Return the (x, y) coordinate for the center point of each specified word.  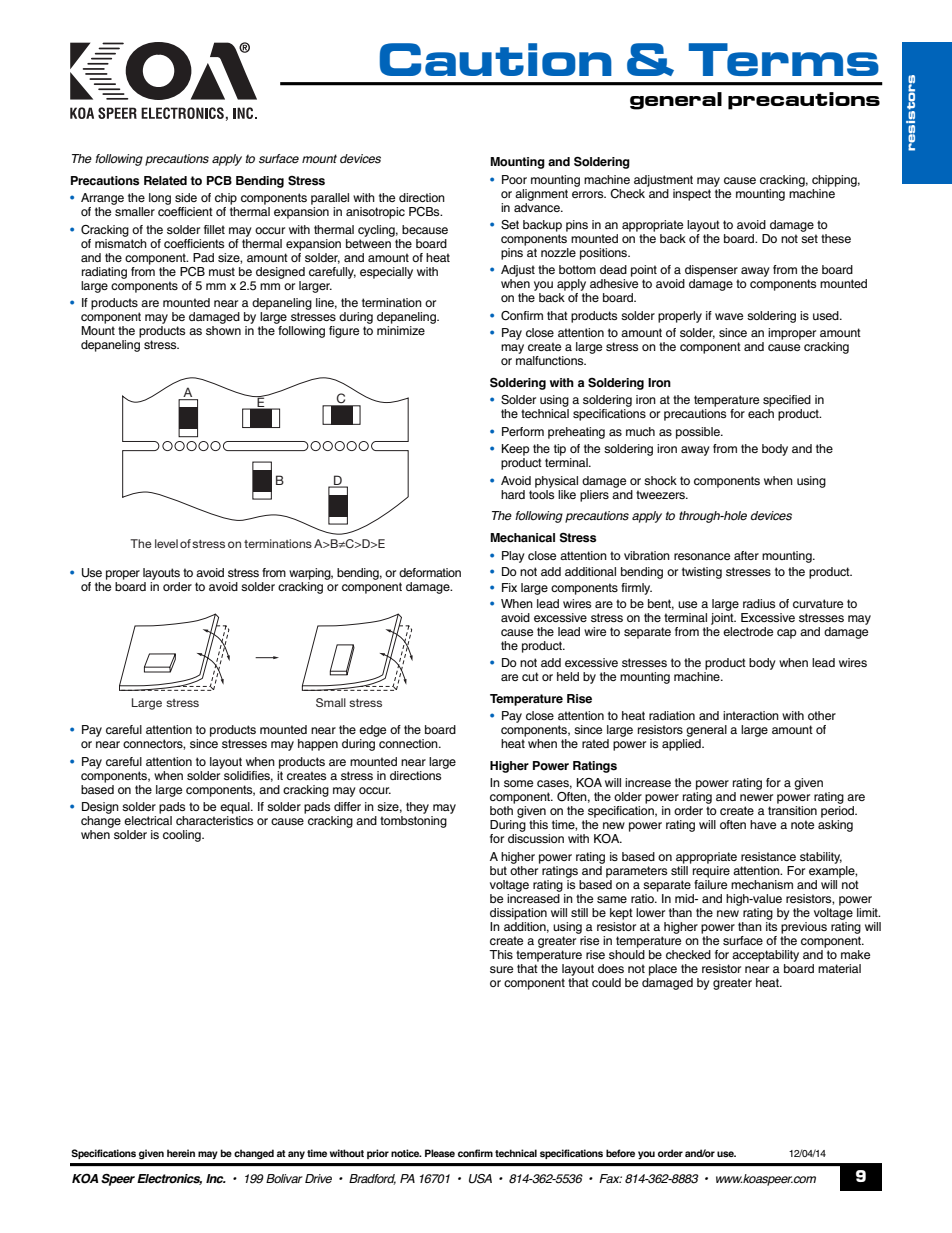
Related (165, 181)
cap (787, 634)
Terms (784, 59)
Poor (514, 179)
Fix (509, 587)
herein (181, 1153)
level (166, 543)
